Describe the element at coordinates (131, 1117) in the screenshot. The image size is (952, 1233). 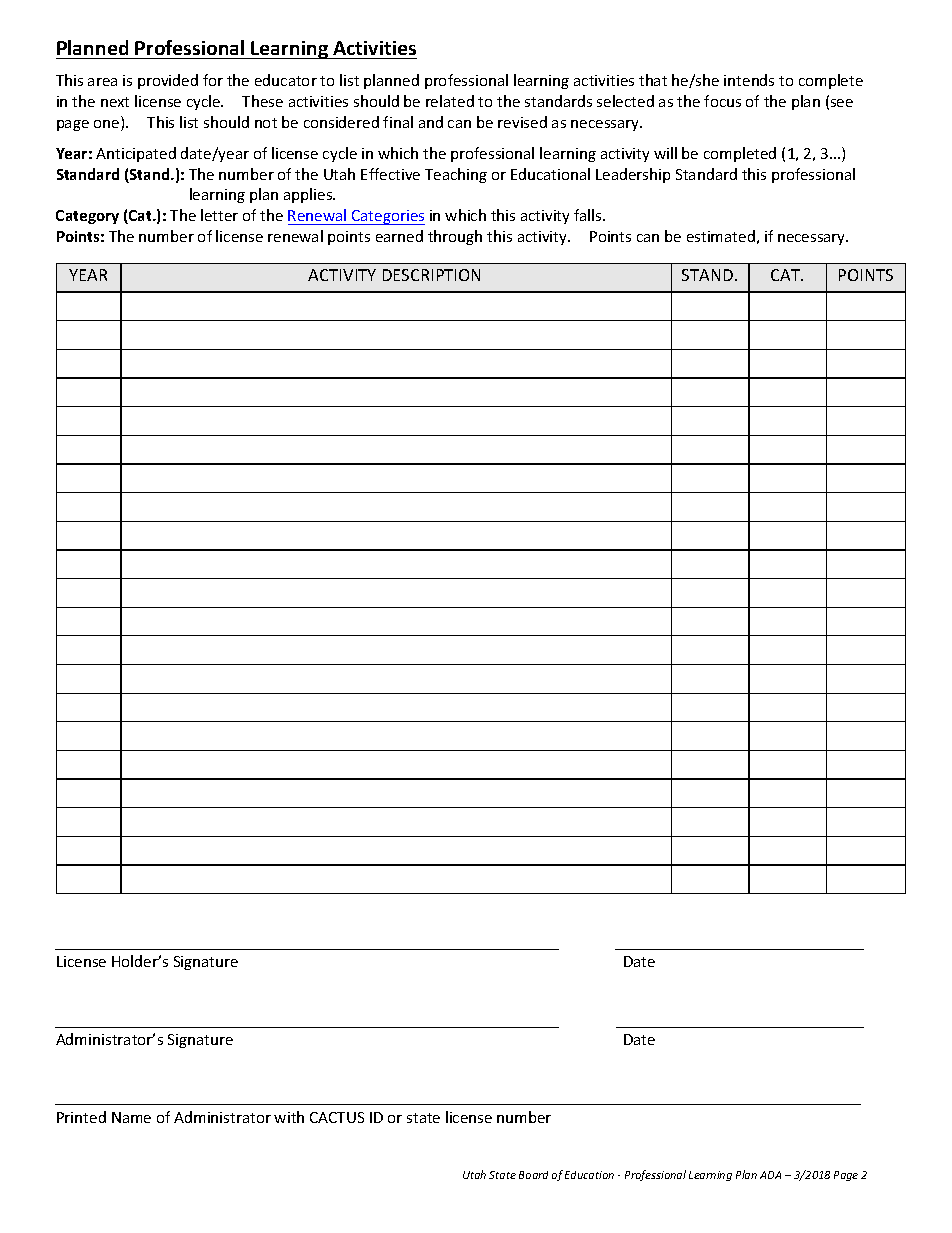
I see `Name` at that location.
